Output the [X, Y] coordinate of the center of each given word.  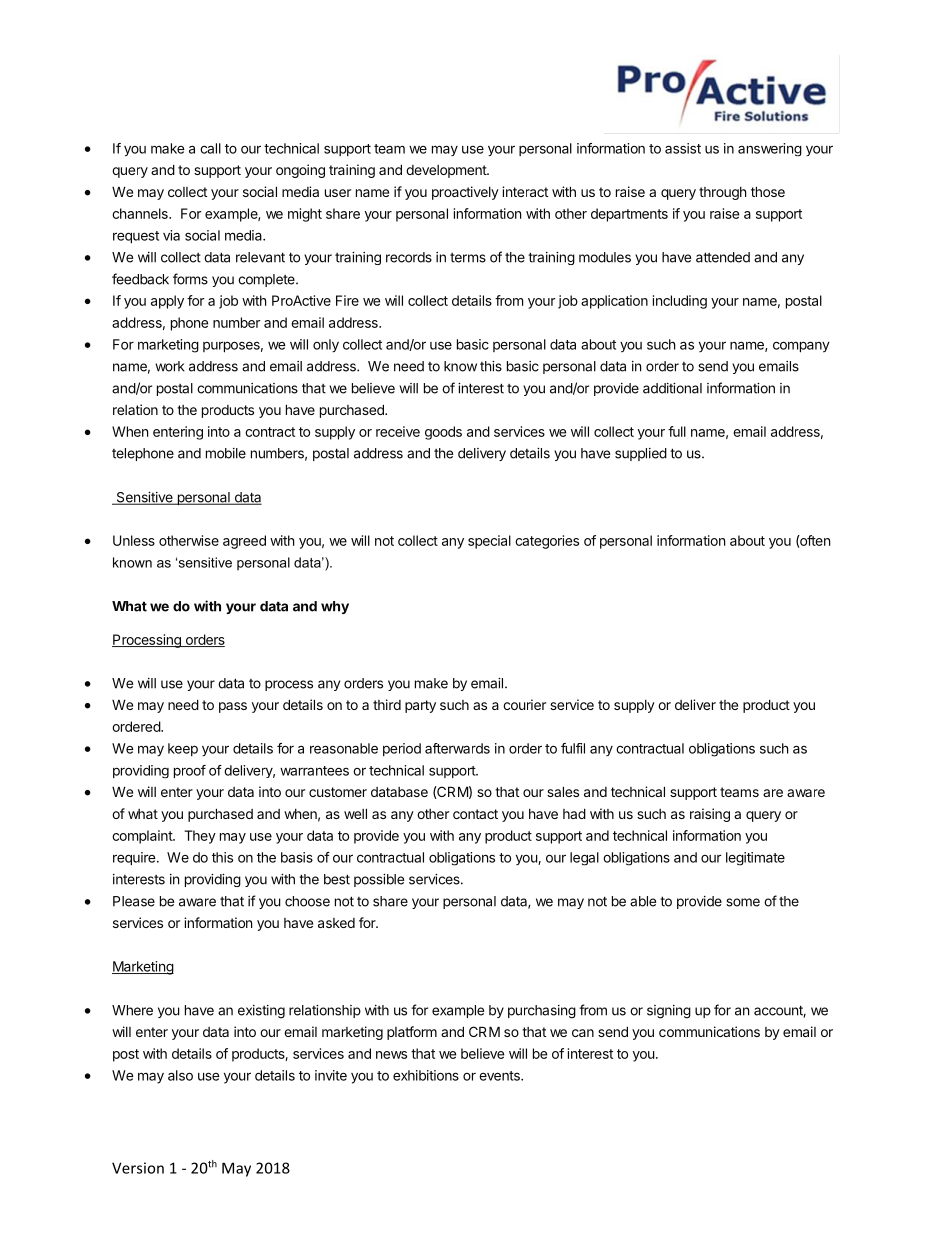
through [723, 193]
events [500, 1076]
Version [138, 1168]
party [420, 706]
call [210, 148]
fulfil [573, 748]
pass [233, 707]
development [447, 171]
